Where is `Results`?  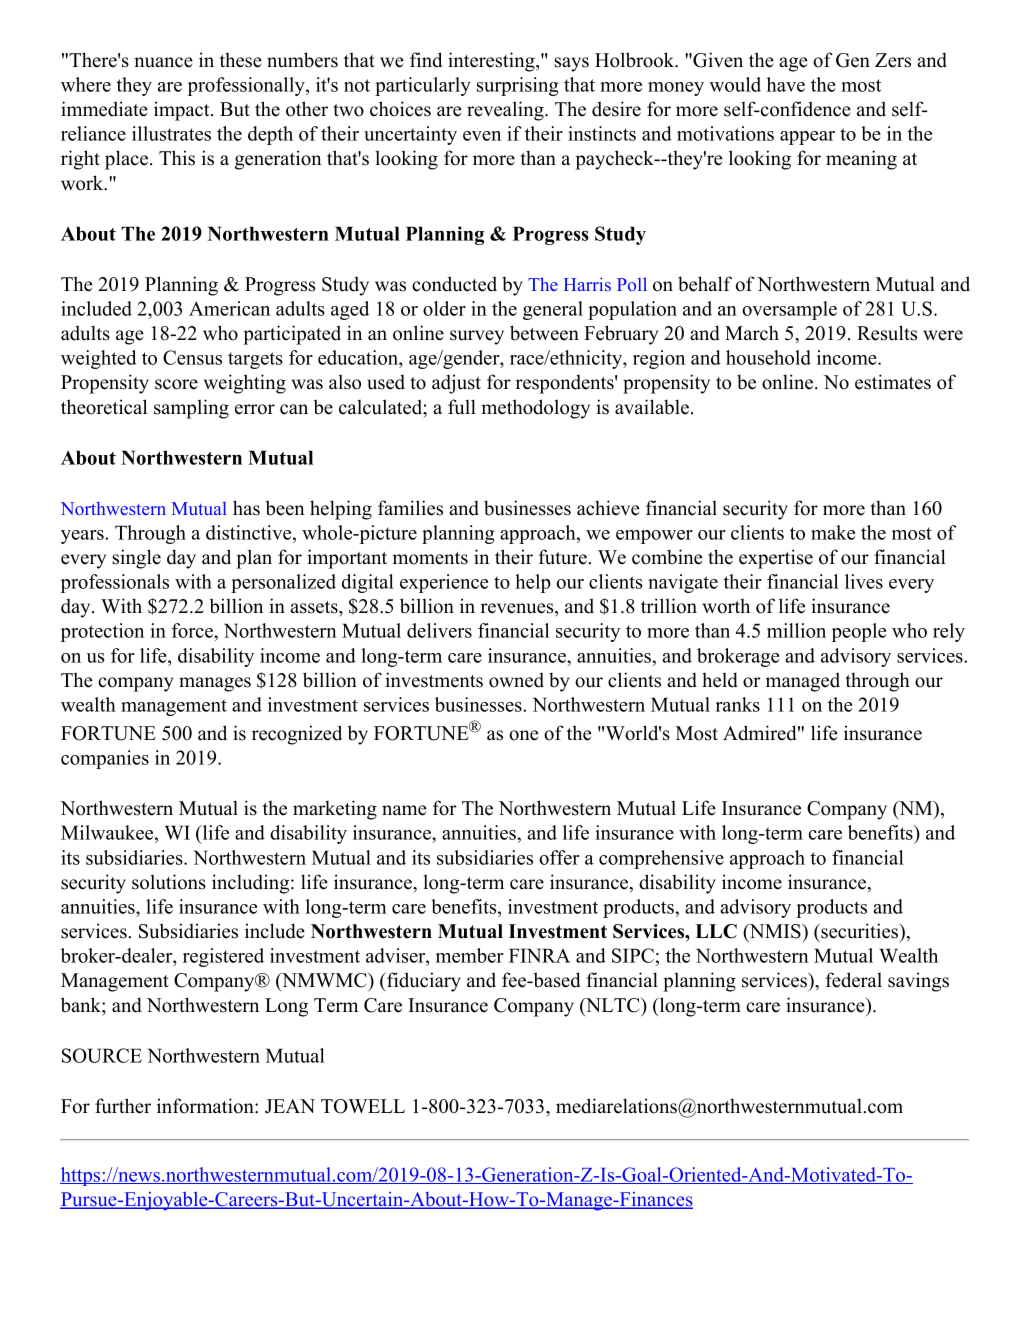 Results is located at coordinates (887, 333).
